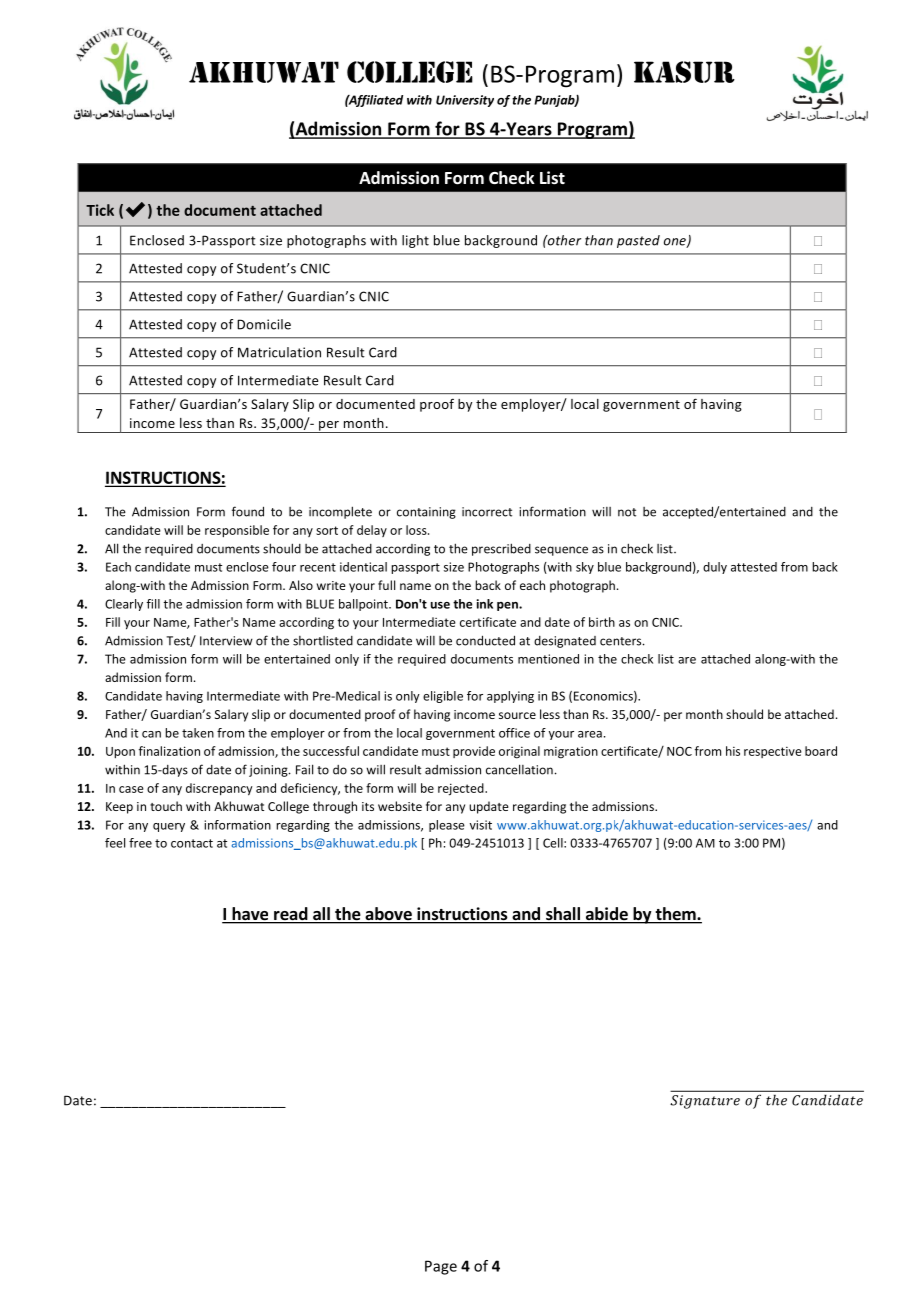 The width and height of the screenshot is (924, 1308). What do you see at coordinates (443, 697) in the screenshot?
I see `eligible` at bounding box center [443, 697].
